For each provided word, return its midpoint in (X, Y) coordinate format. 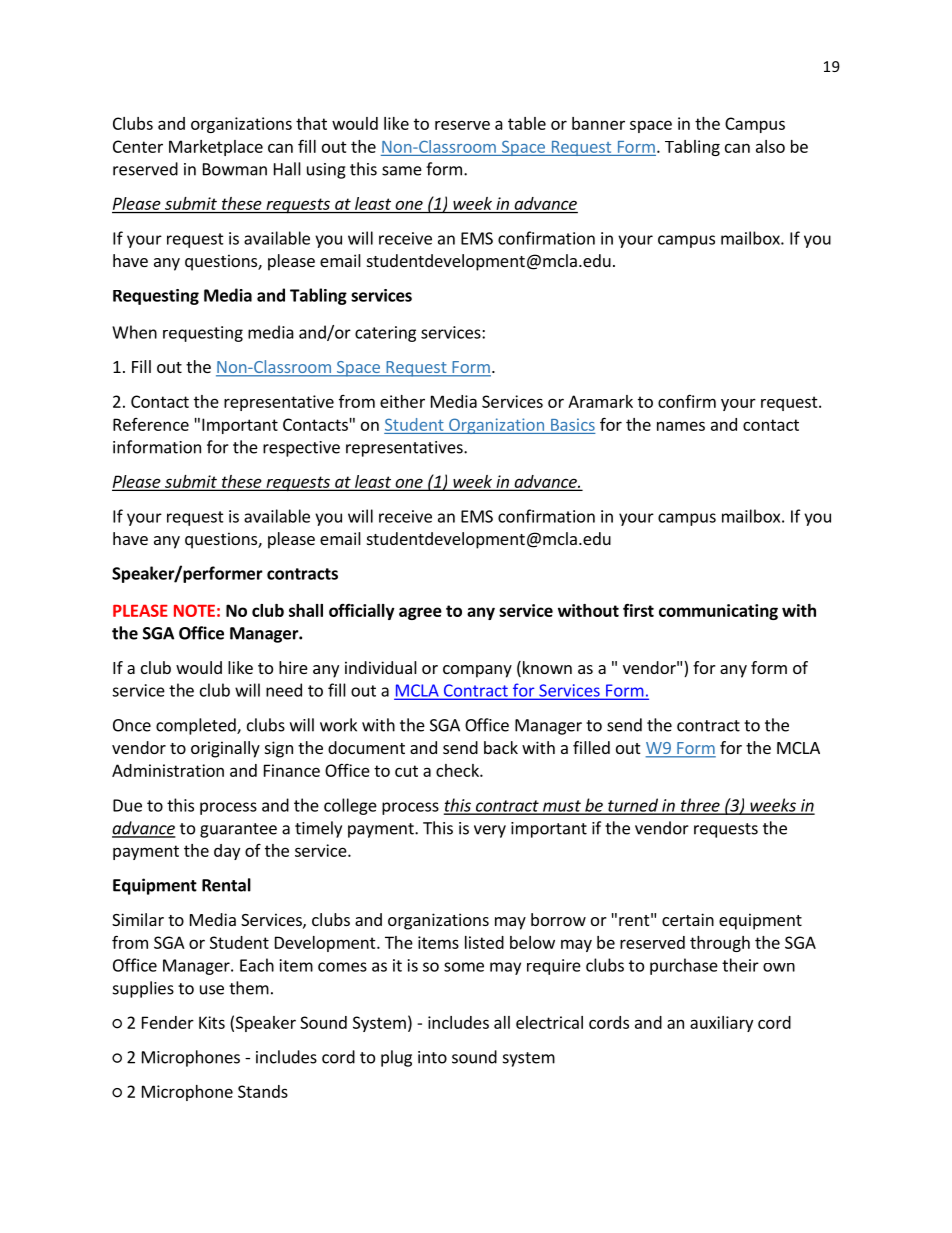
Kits (212, 1022)
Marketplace (216, 148)
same (402, 171)
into (432, 1057)
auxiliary (721, 1024)
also (770, 146)
